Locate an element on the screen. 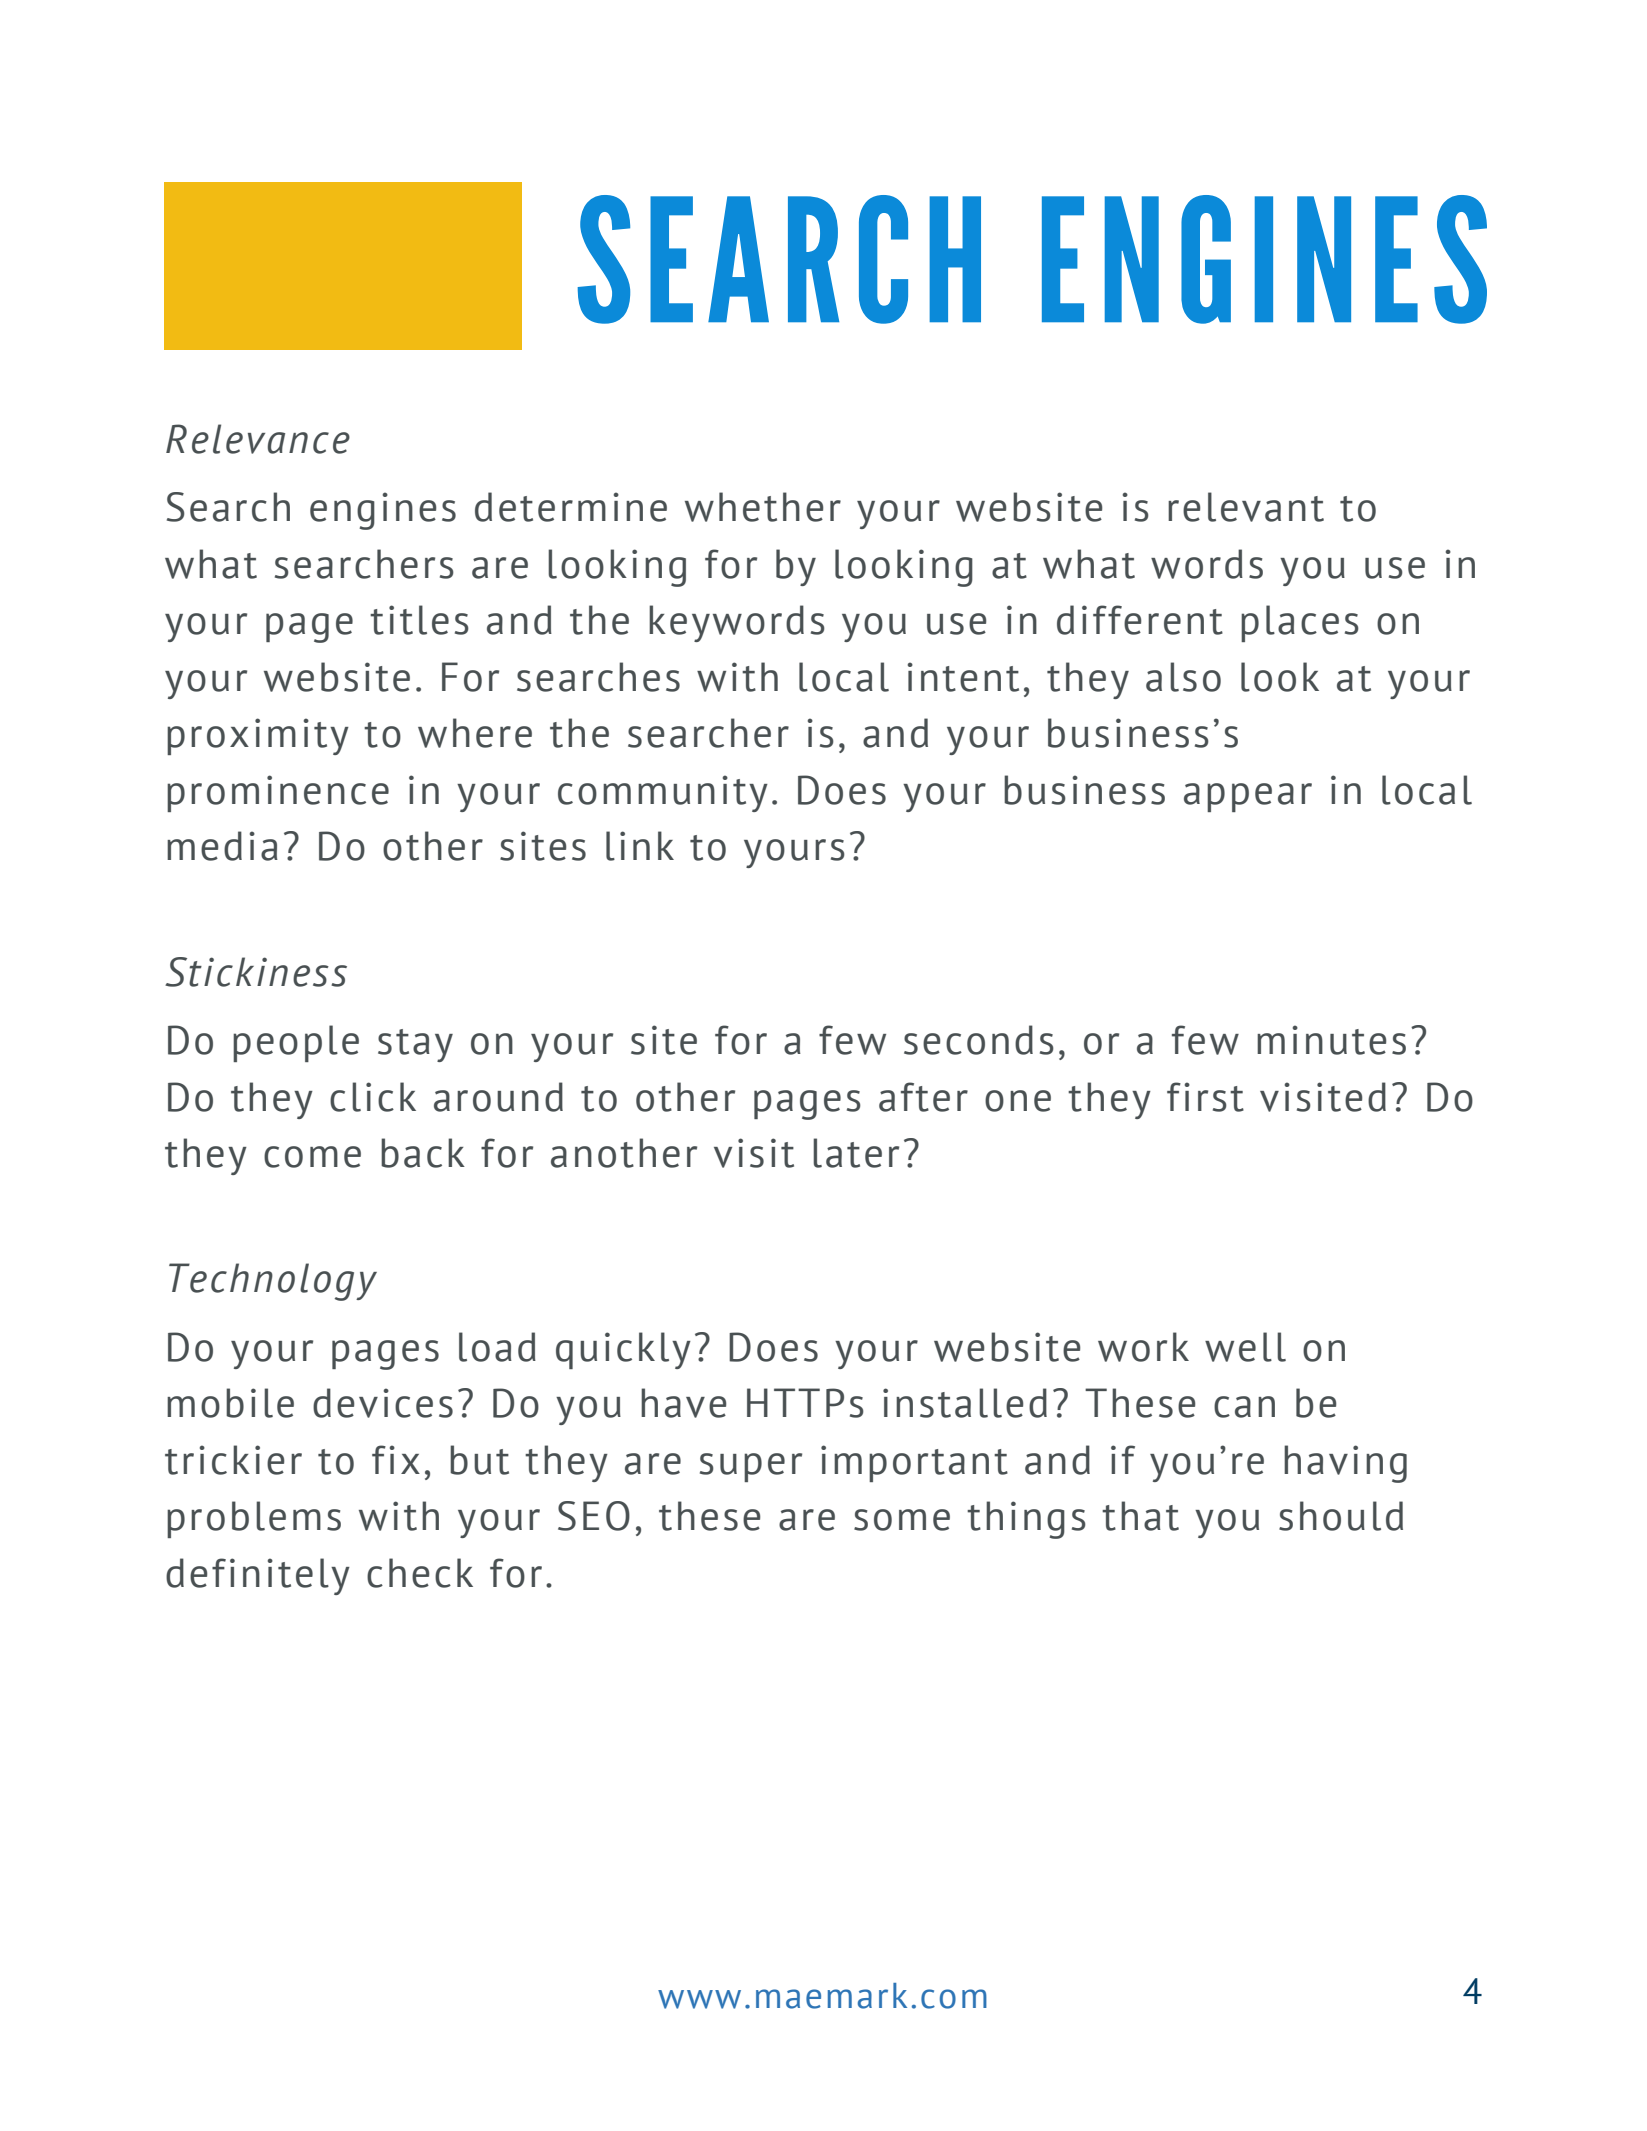 This screenshot has height=2131, width=1647. click is located at coordinates (373, 1097).
